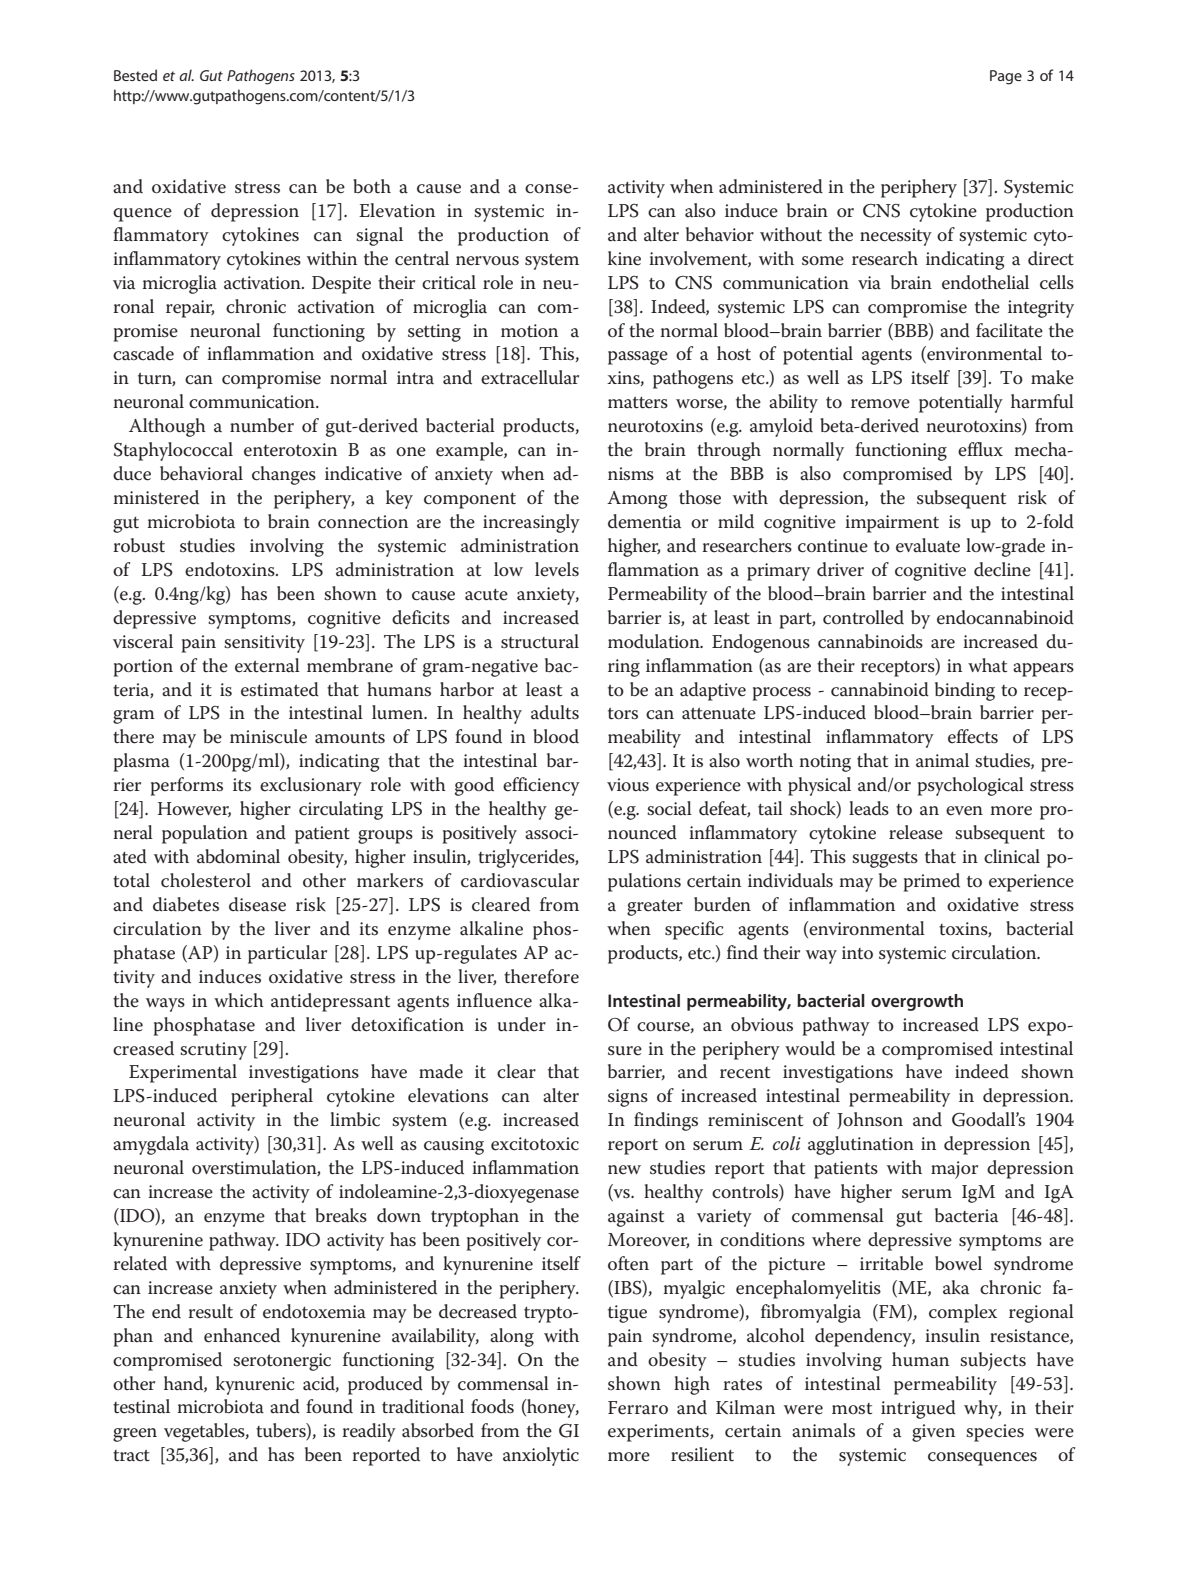  What do you see at coordinates (1006, 77) in the image?
I see `Page` at bounding box center [1006, 77].
